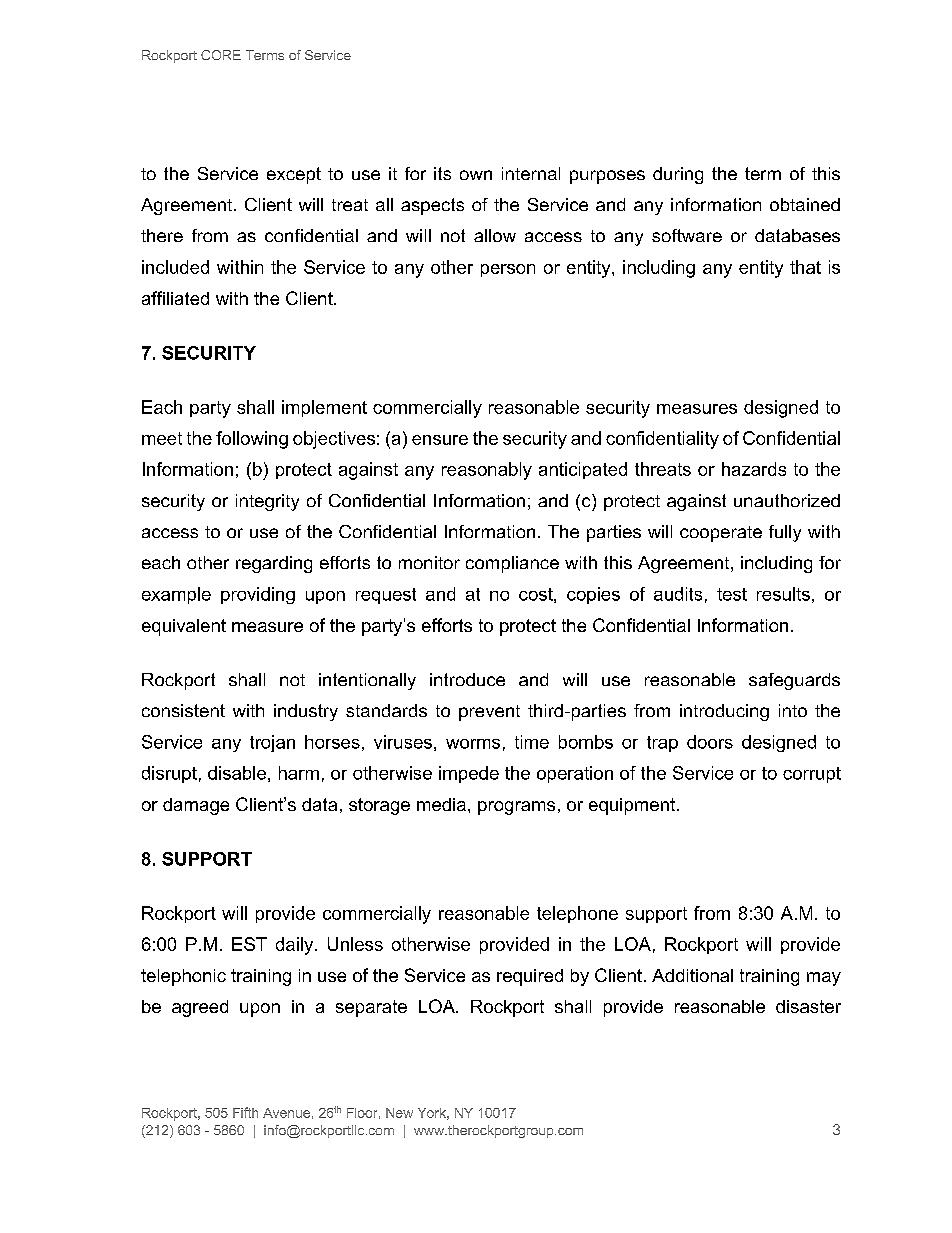 The width and height of the image is (952, 1233). Describe the element at coordinates (805, 267) in the image. I see `that` at that location.
